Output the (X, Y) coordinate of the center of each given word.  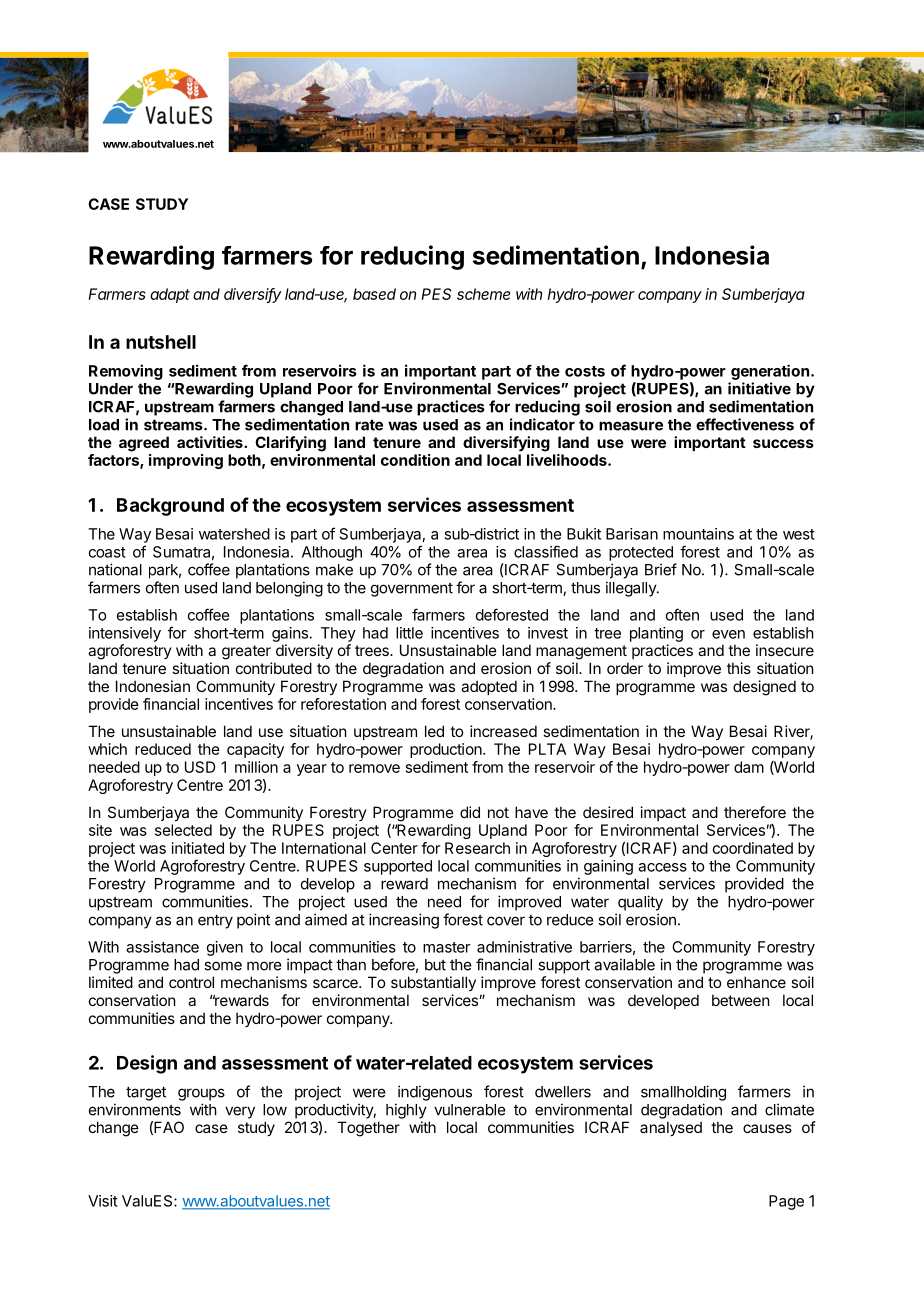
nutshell (161, 342)
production (447, 750)
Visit (103, 1201)
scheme (483, 294)
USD (200, 767)
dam (749, 767)
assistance (162, 947)
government (412, 590)
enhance (756, 982)
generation (770, 372)
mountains (698, 534)
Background (170, 507)
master (447, 947)
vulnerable (470, 1110)
